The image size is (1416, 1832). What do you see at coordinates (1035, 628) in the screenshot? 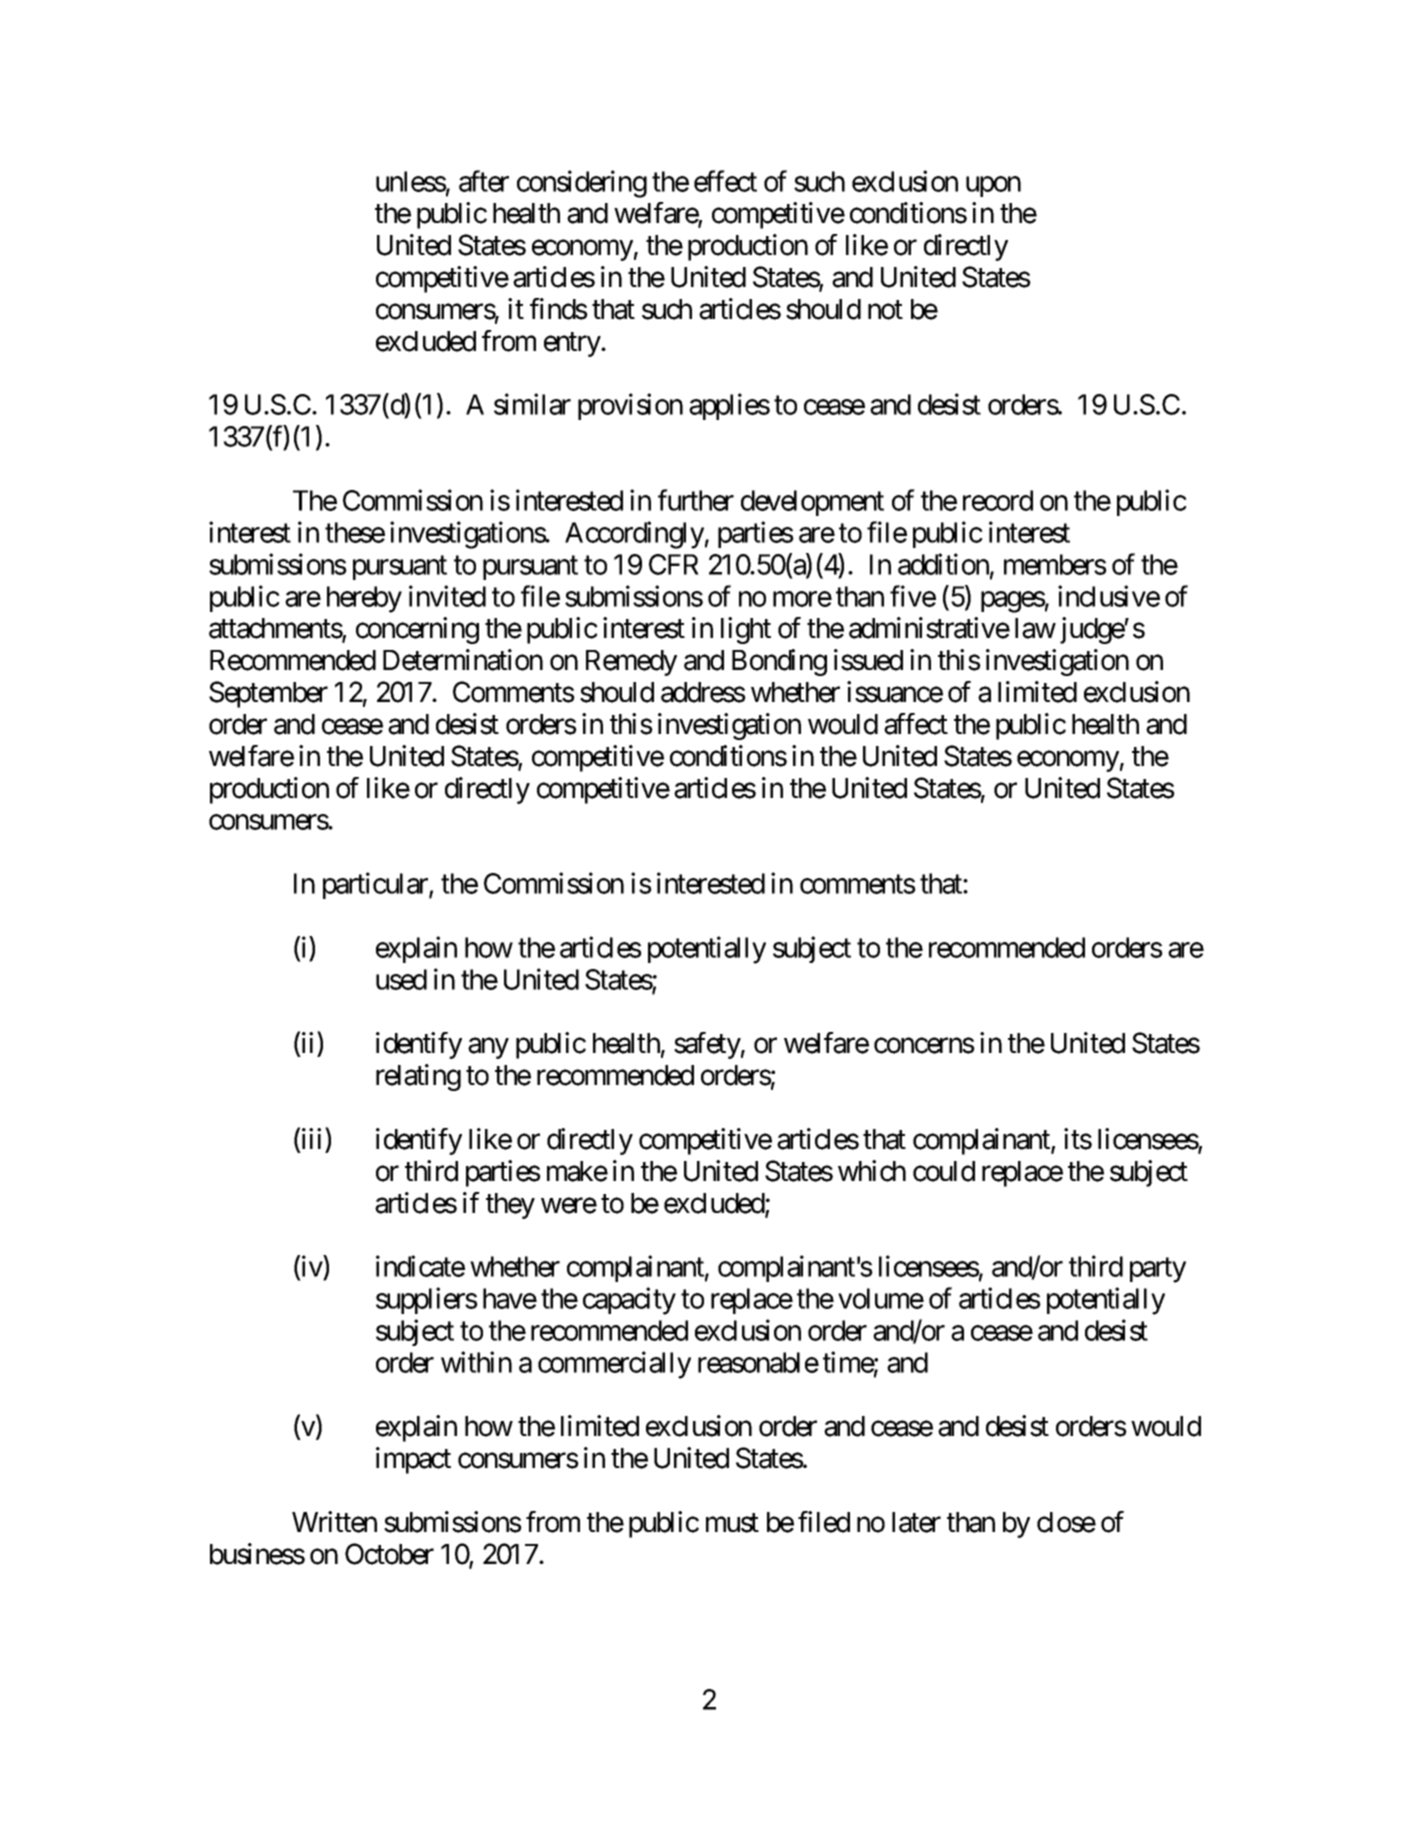
I see `law` at bounding box center [1035, 628].
